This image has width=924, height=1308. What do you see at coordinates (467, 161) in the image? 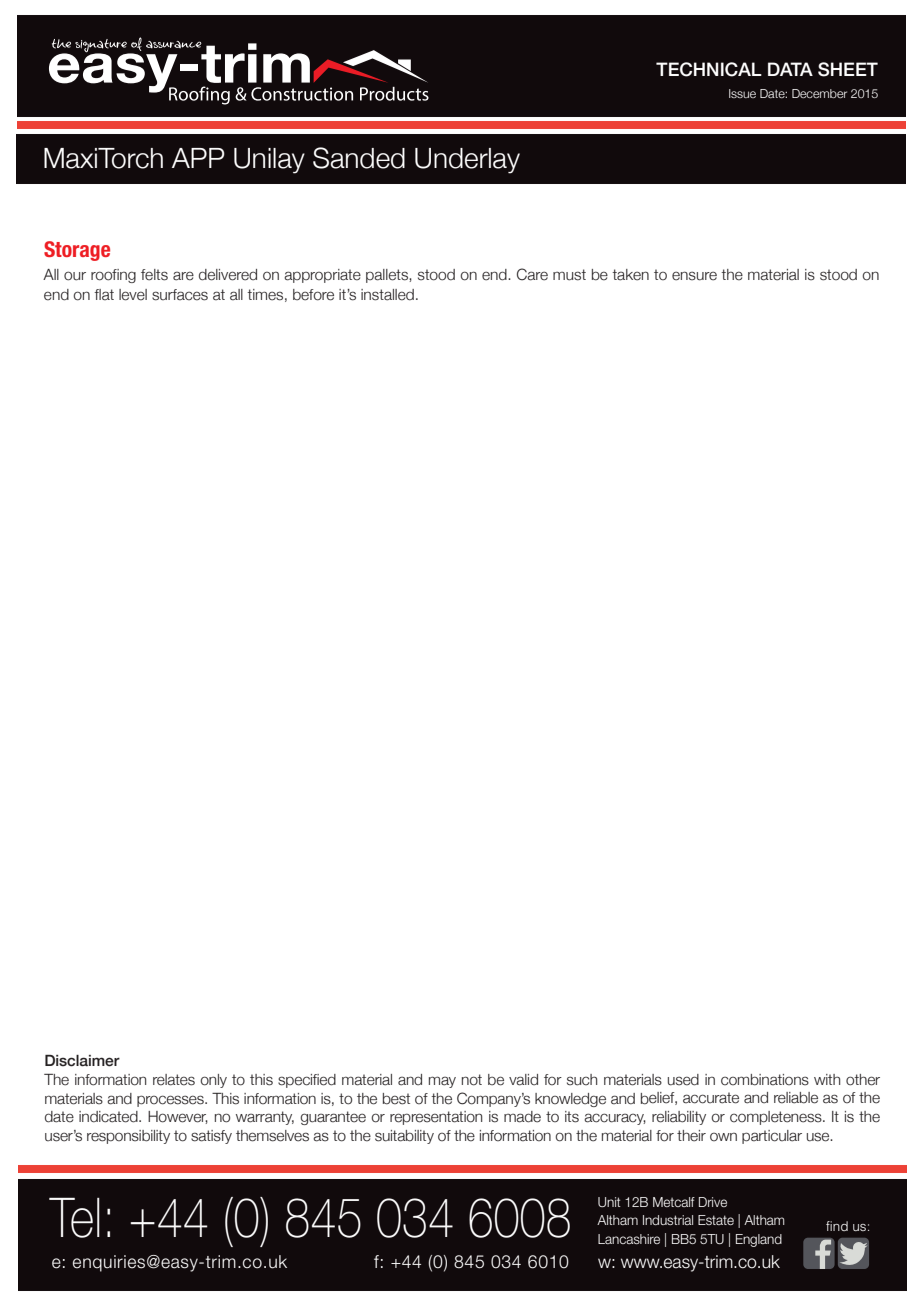
I see `Underlay` at bounding box center [467, 161].
